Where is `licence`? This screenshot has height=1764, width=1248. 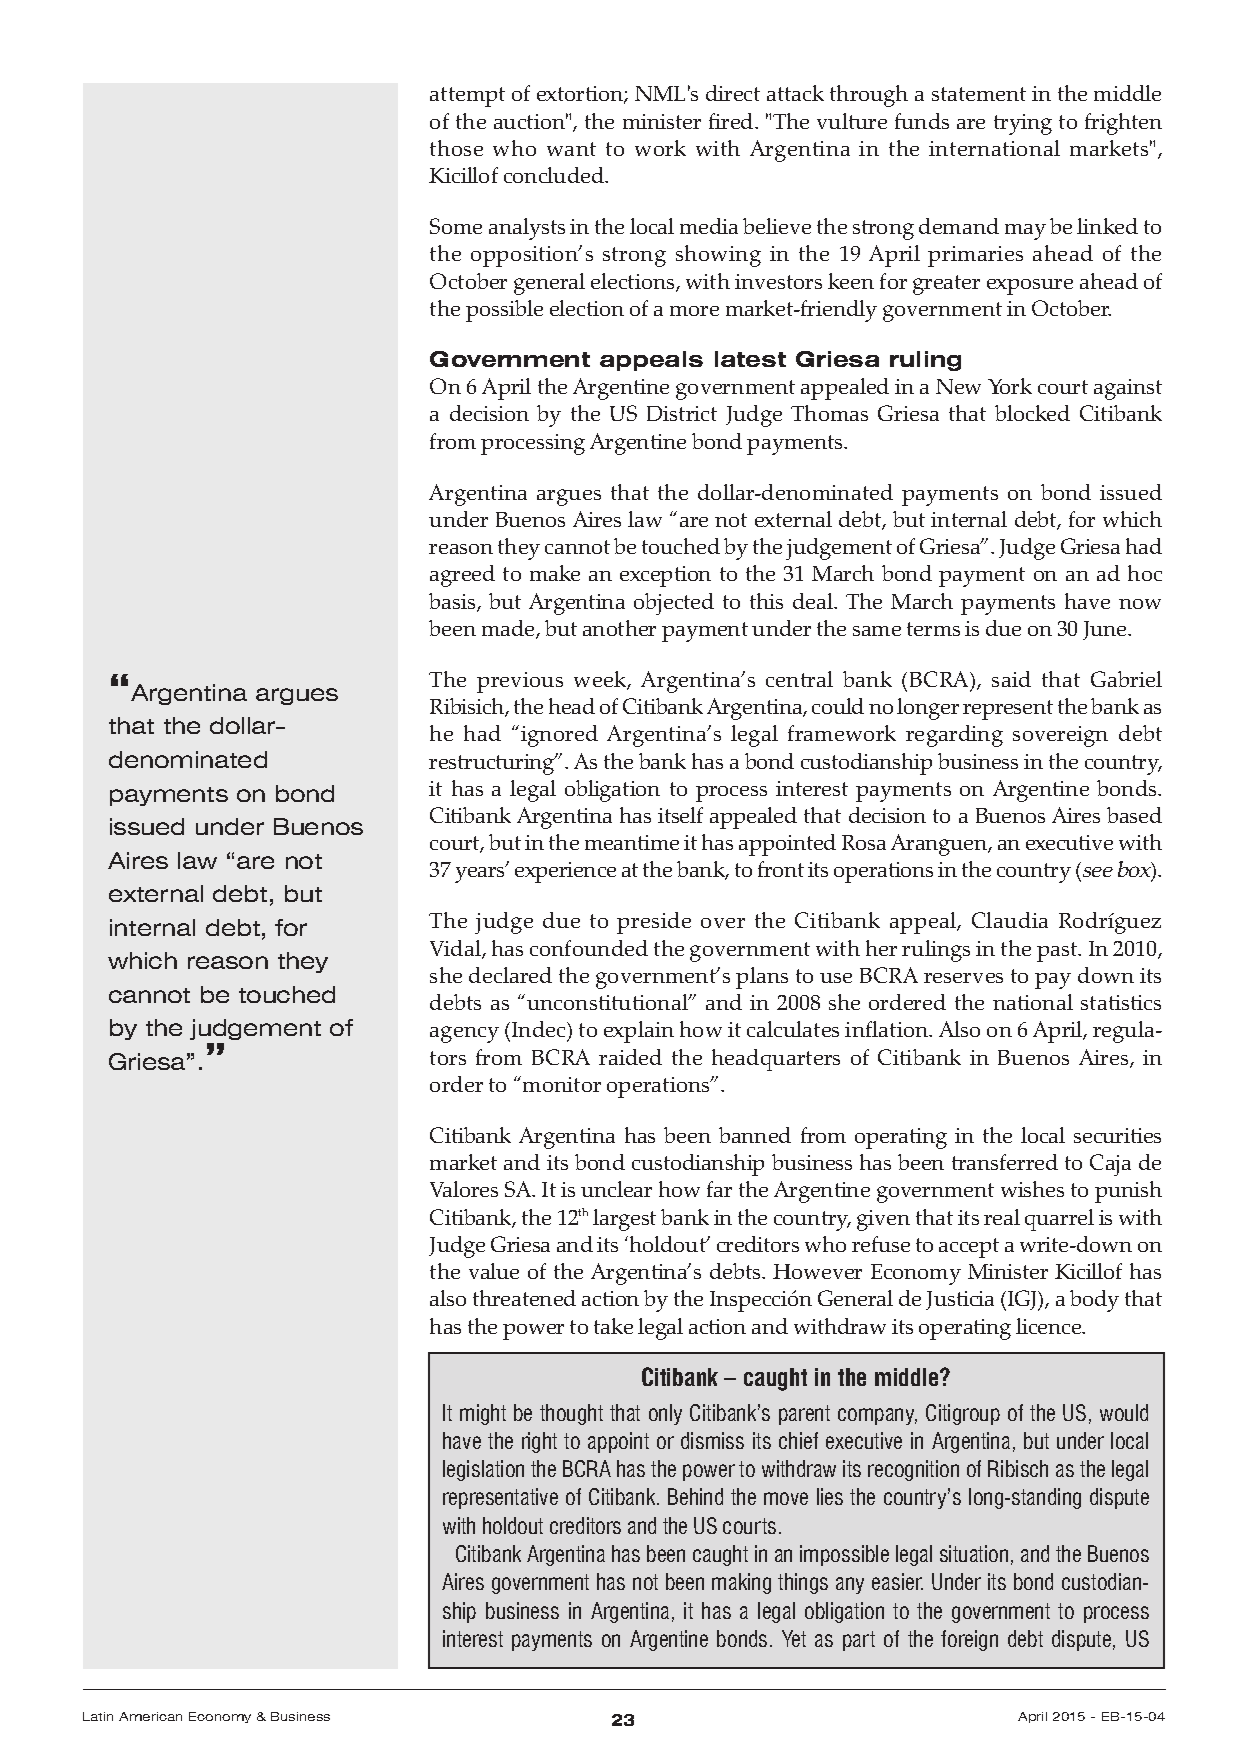 licence is located at coordinates (1050, 1326).
